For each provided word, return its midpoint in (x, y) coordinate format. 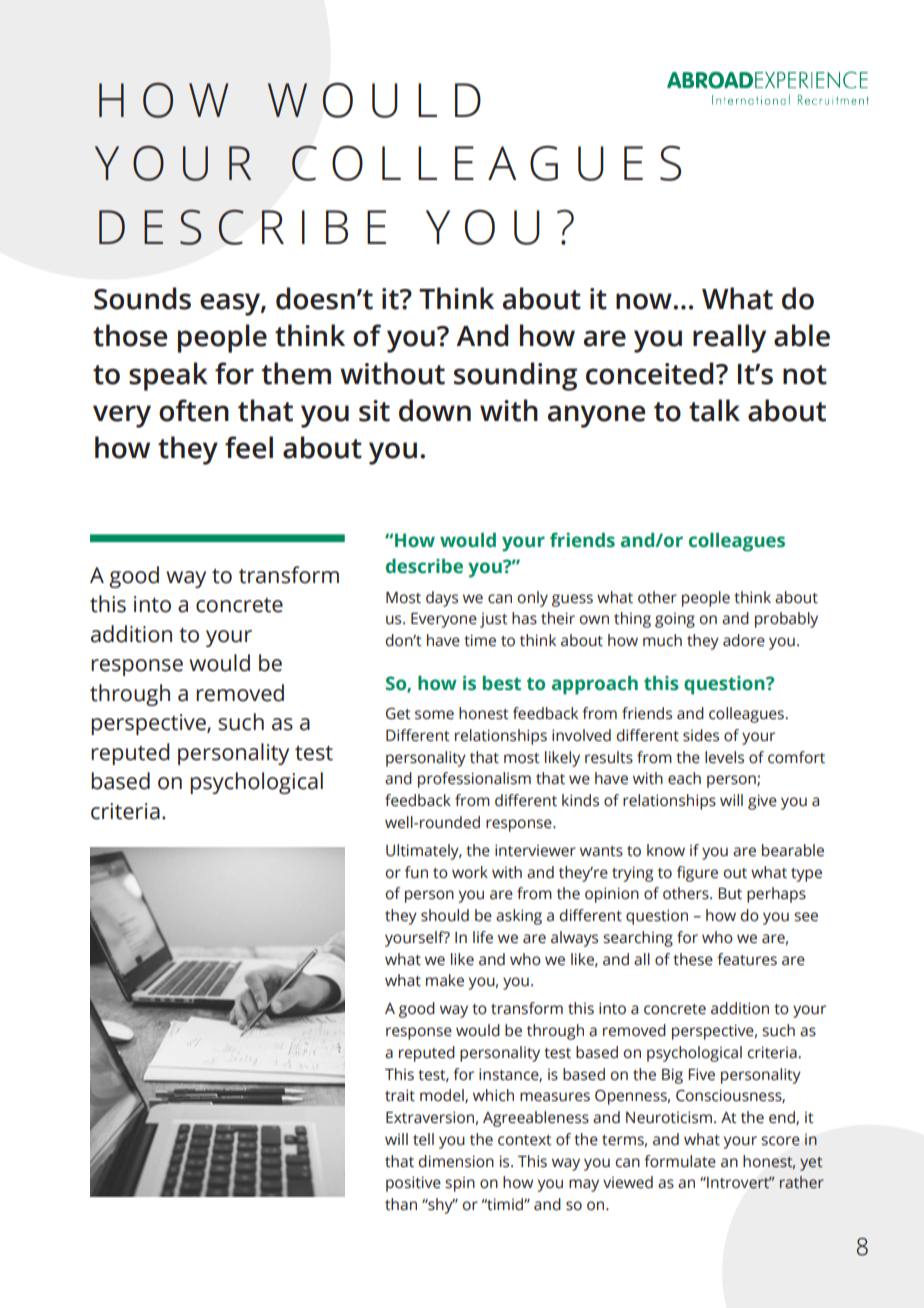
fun (416, 872)
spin (460, 1184)
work (470, 872)
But (730, 894)
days (442, 599)
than (401, 1204)
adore (744, 640)
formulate (680, 1161)
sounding (515, 376)
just (494, 620)
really (729, 338)
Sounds (142, 298)
